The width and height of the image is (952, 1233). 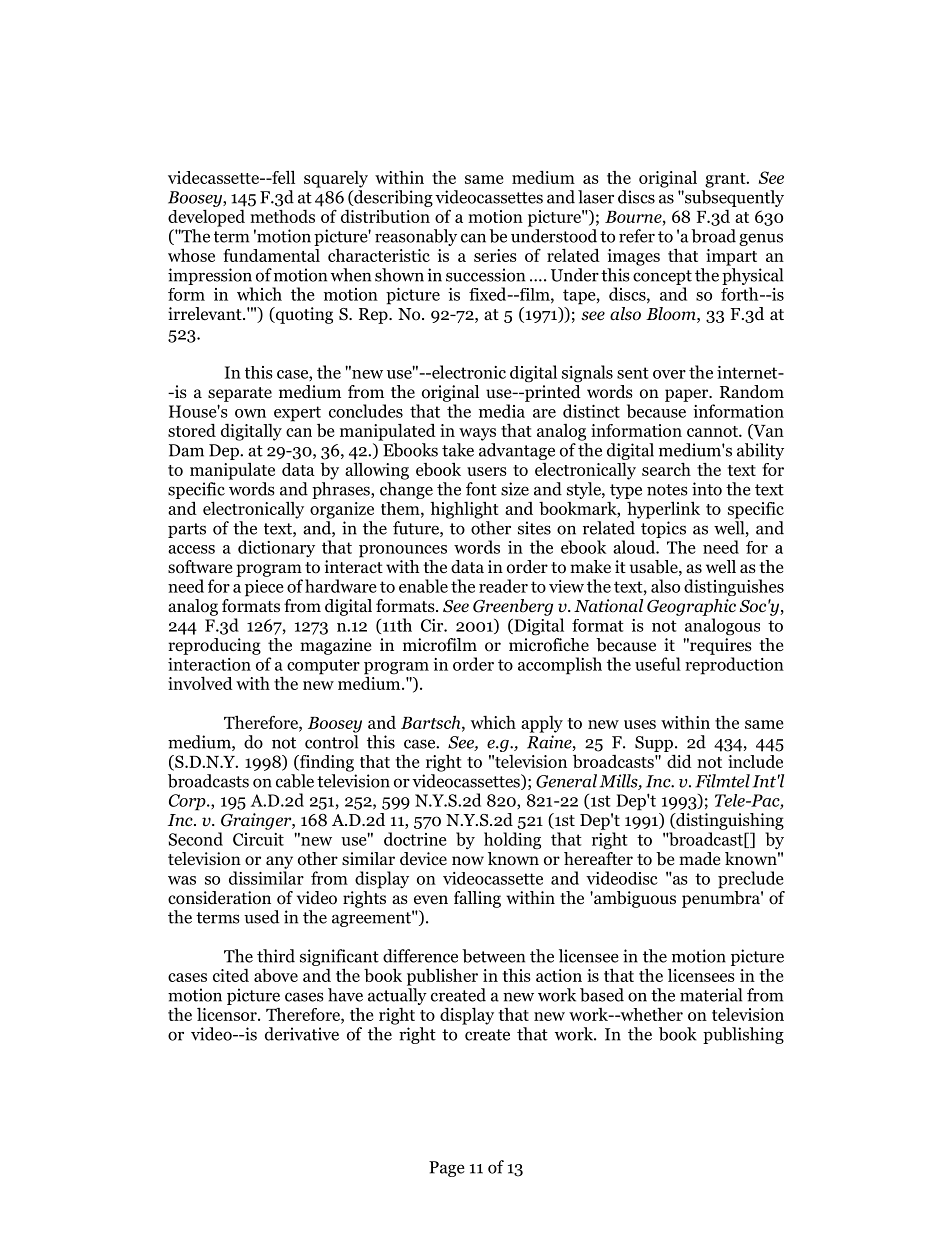 I want to click on microfiche, so click(x=549, y=643).
